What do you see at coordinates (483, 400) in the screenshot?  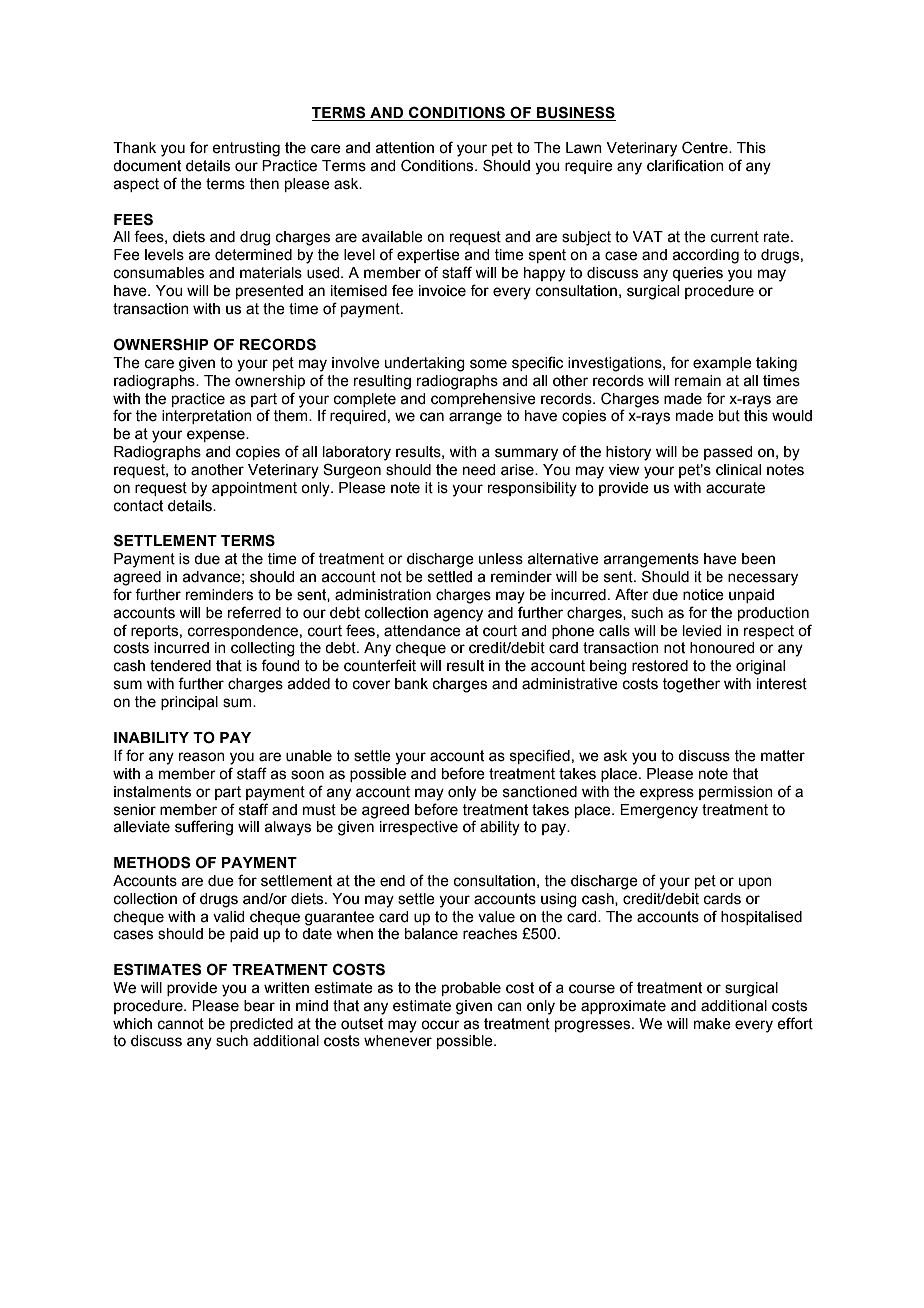 I see `comprehensive` at bounding box center [483, 400].
